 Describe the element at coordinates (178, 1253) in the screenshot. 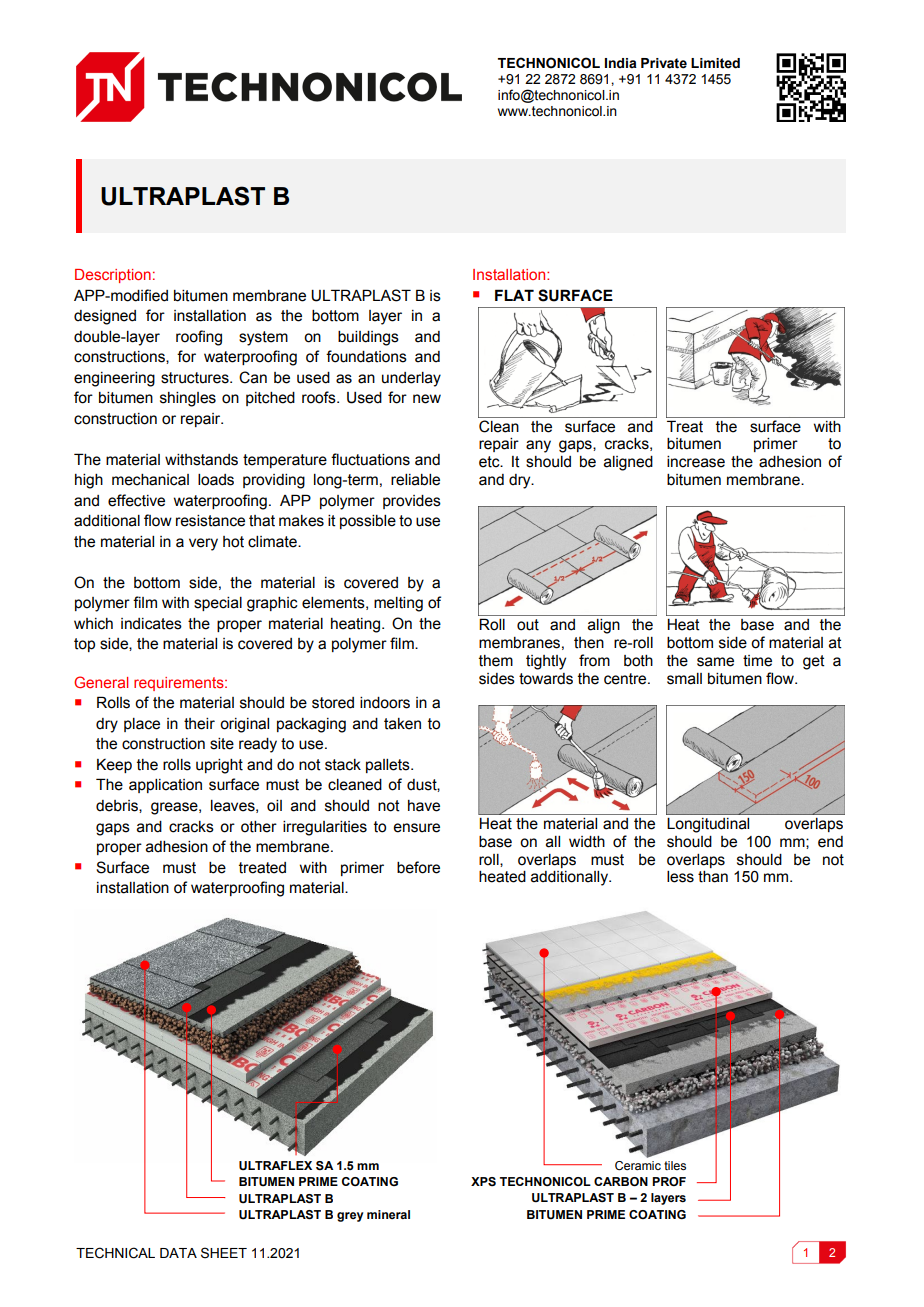

I see `DATA` at that location.
